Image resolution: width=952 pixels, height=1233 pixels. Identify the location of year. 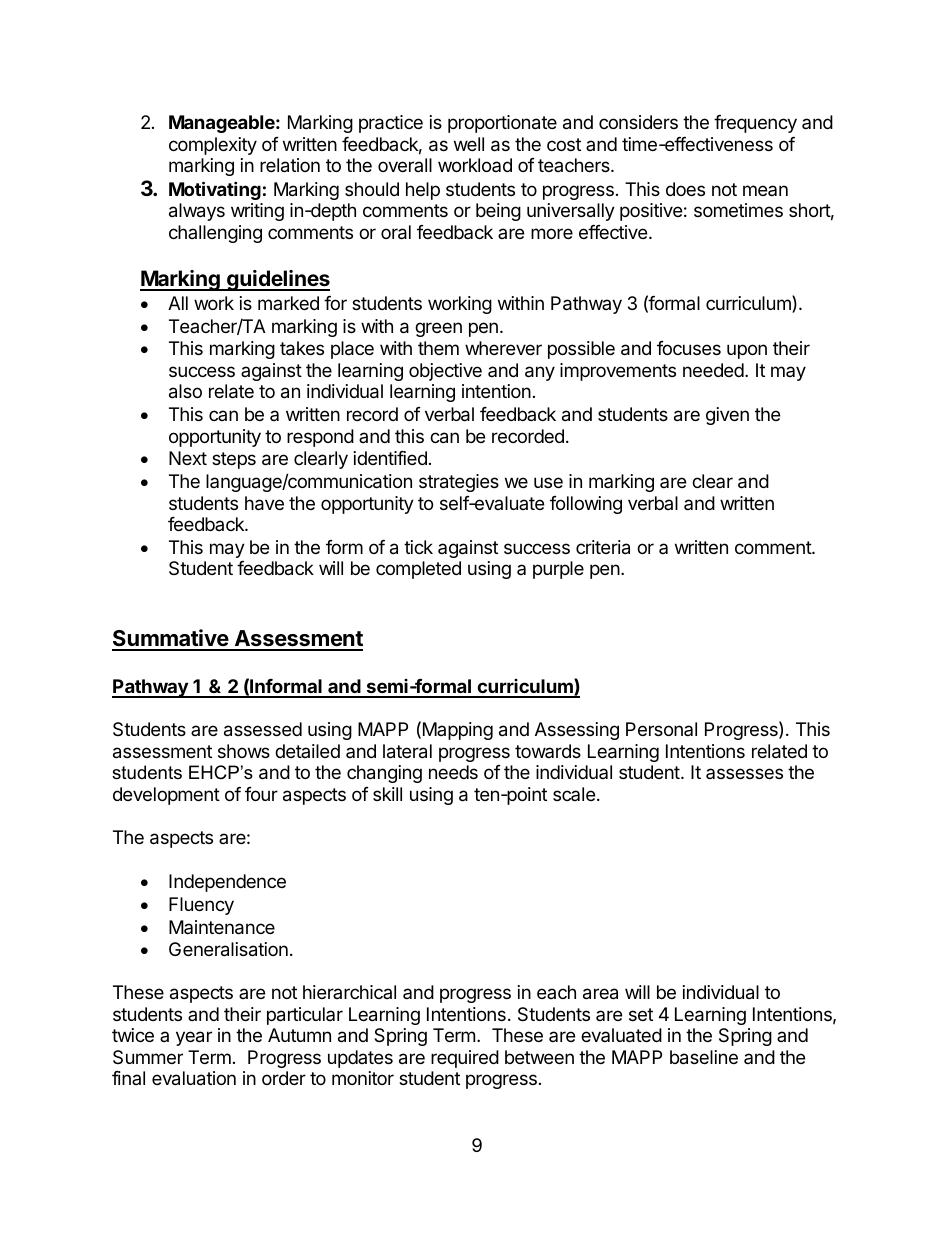
(194, 1038).
